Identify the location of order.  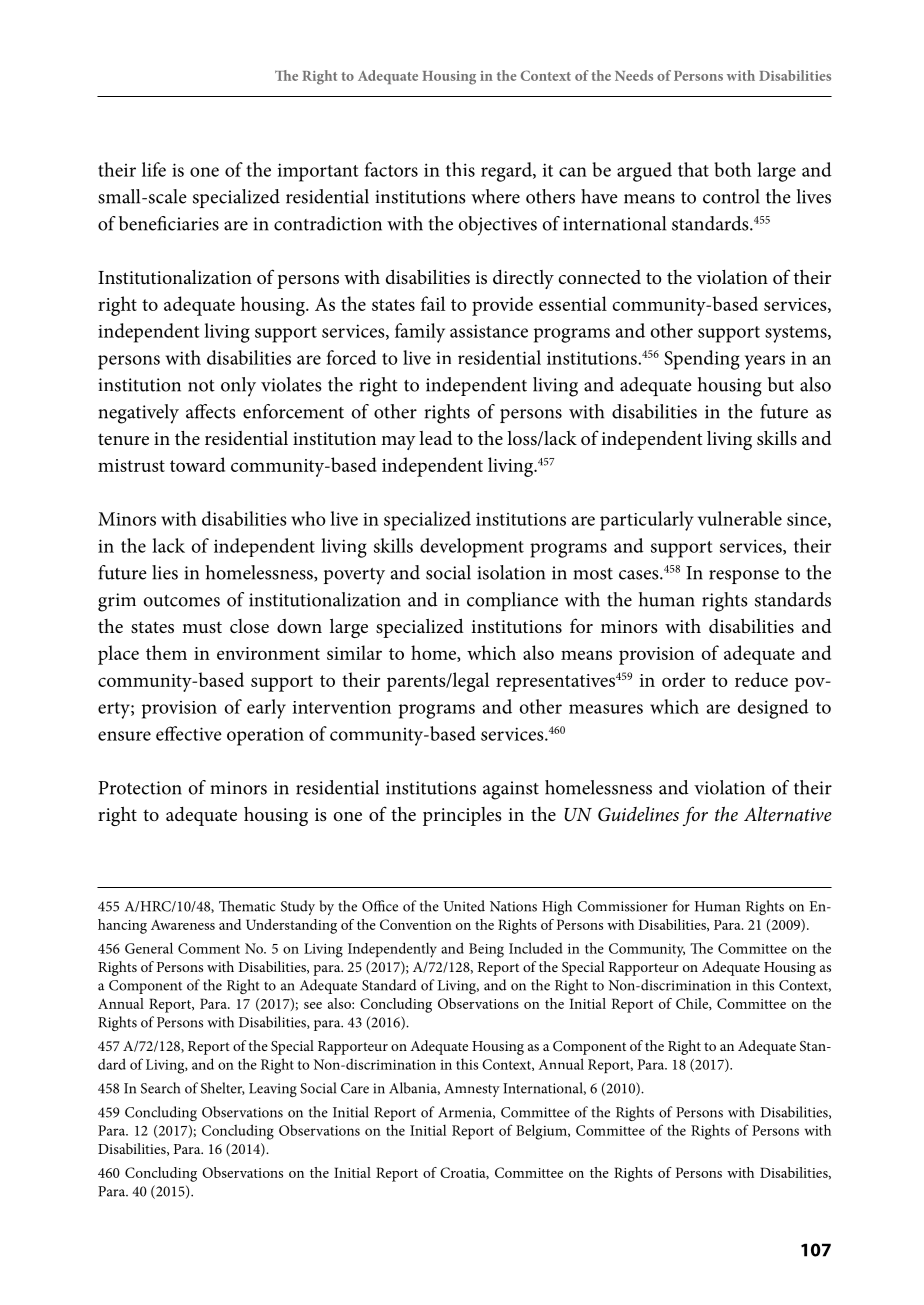
(683, 679).
